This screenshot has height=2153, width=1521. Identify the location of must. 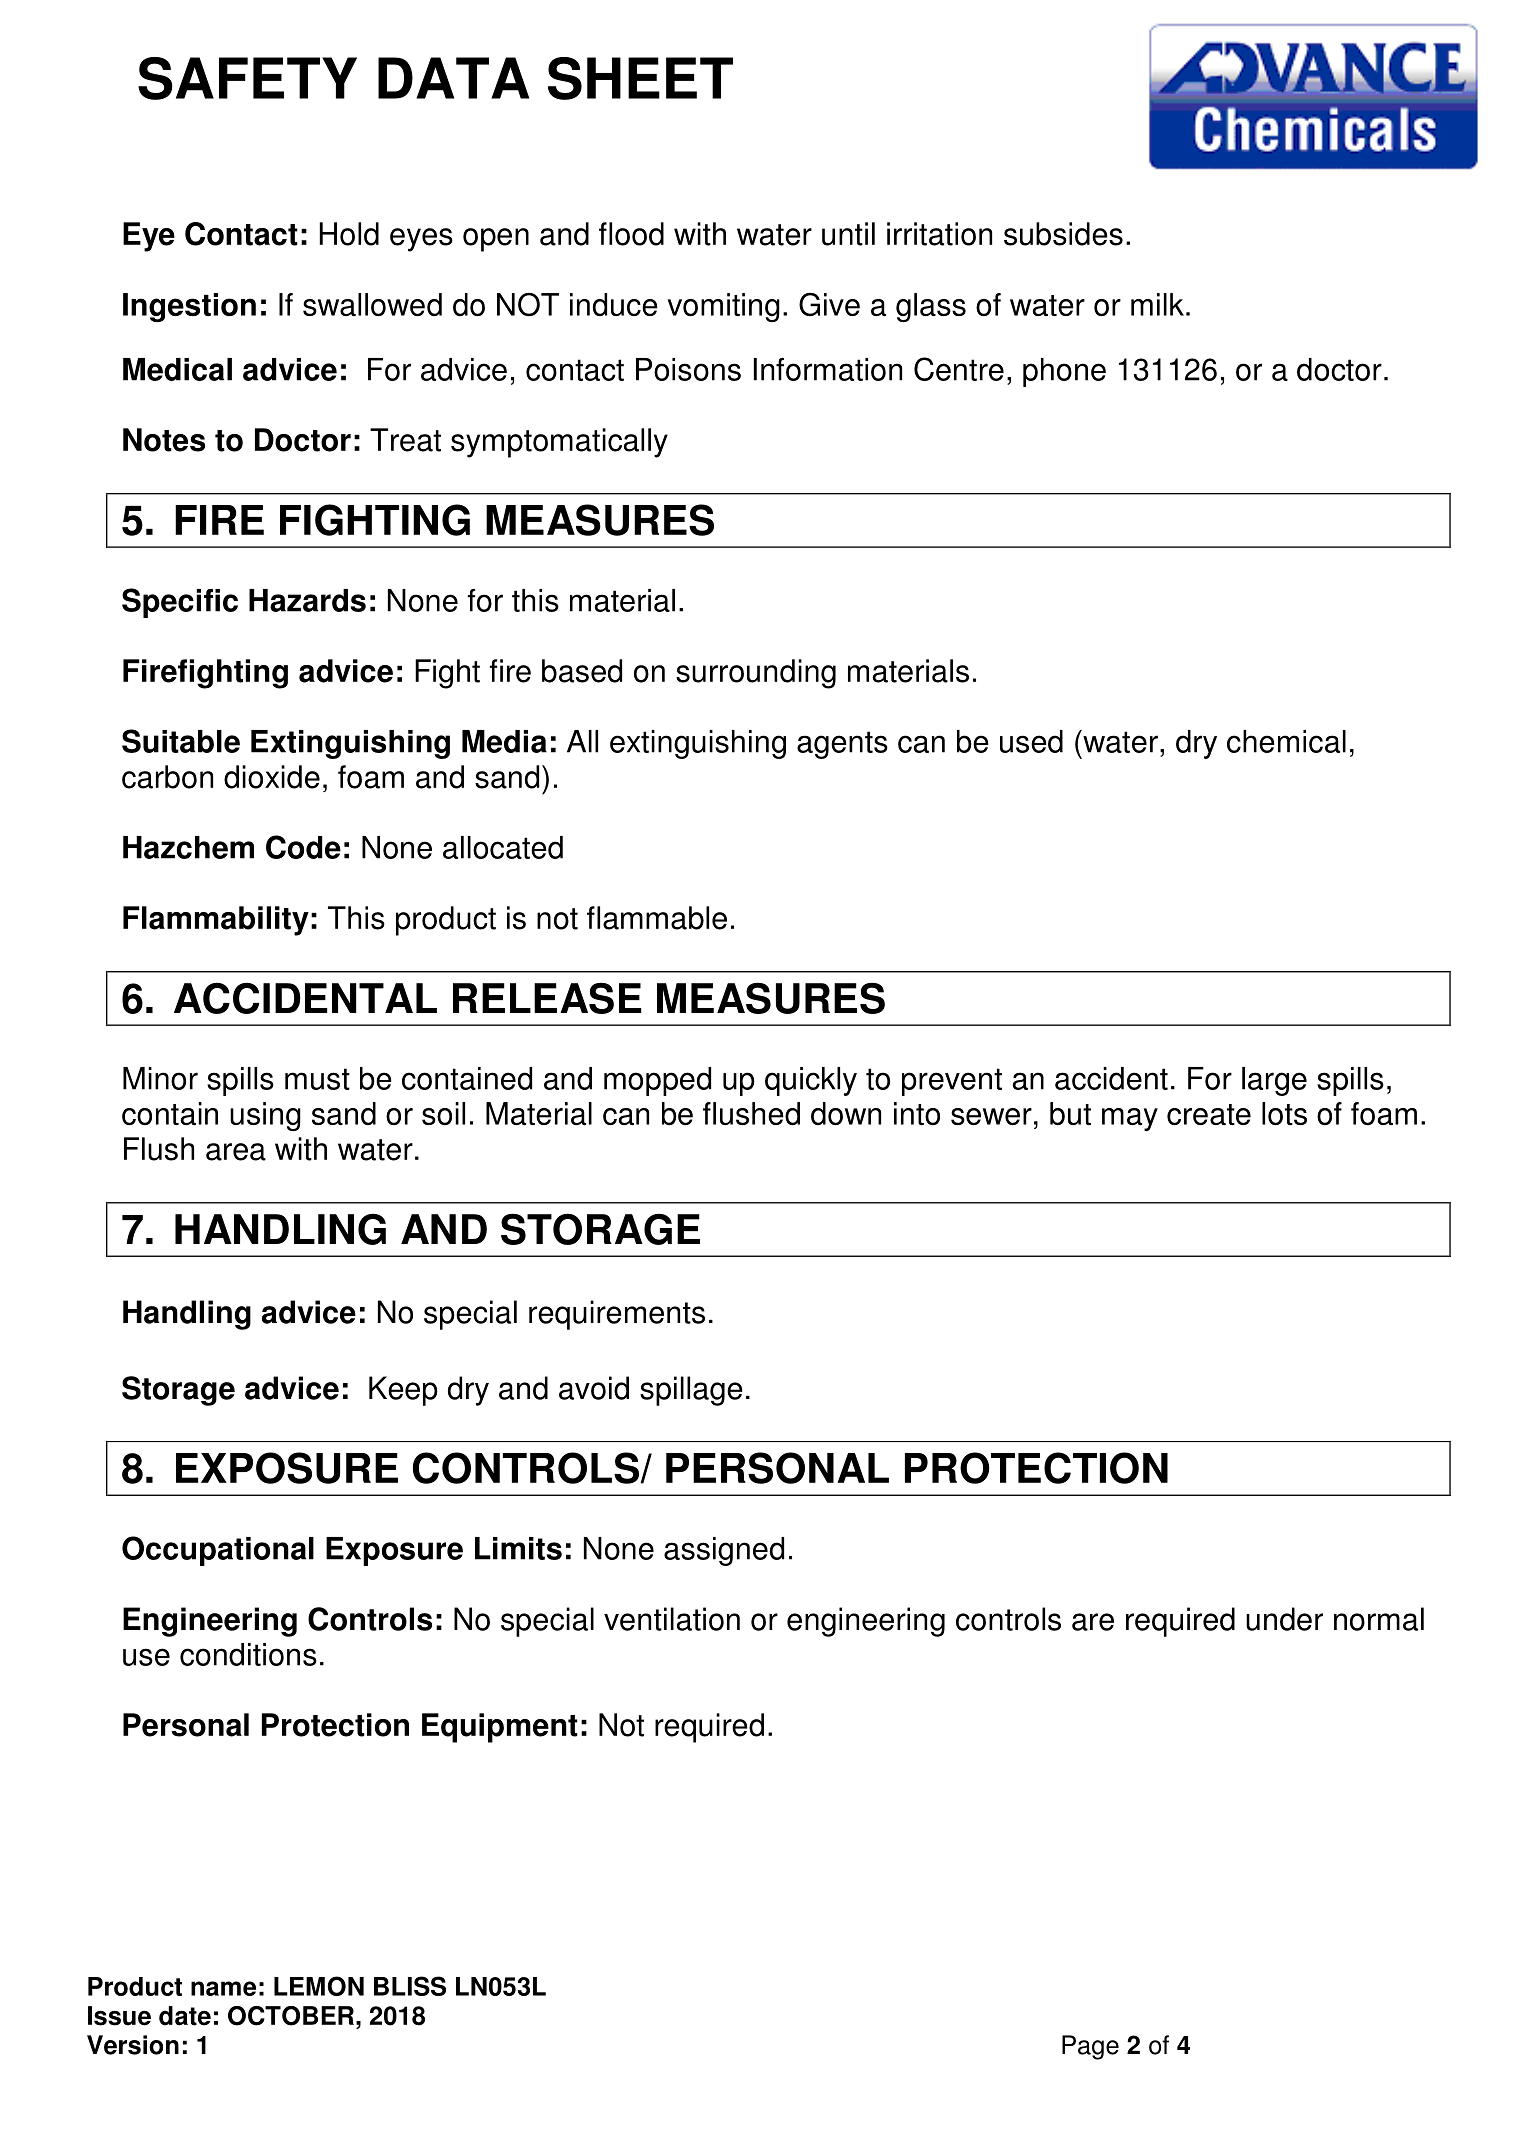
(317, 1079).
